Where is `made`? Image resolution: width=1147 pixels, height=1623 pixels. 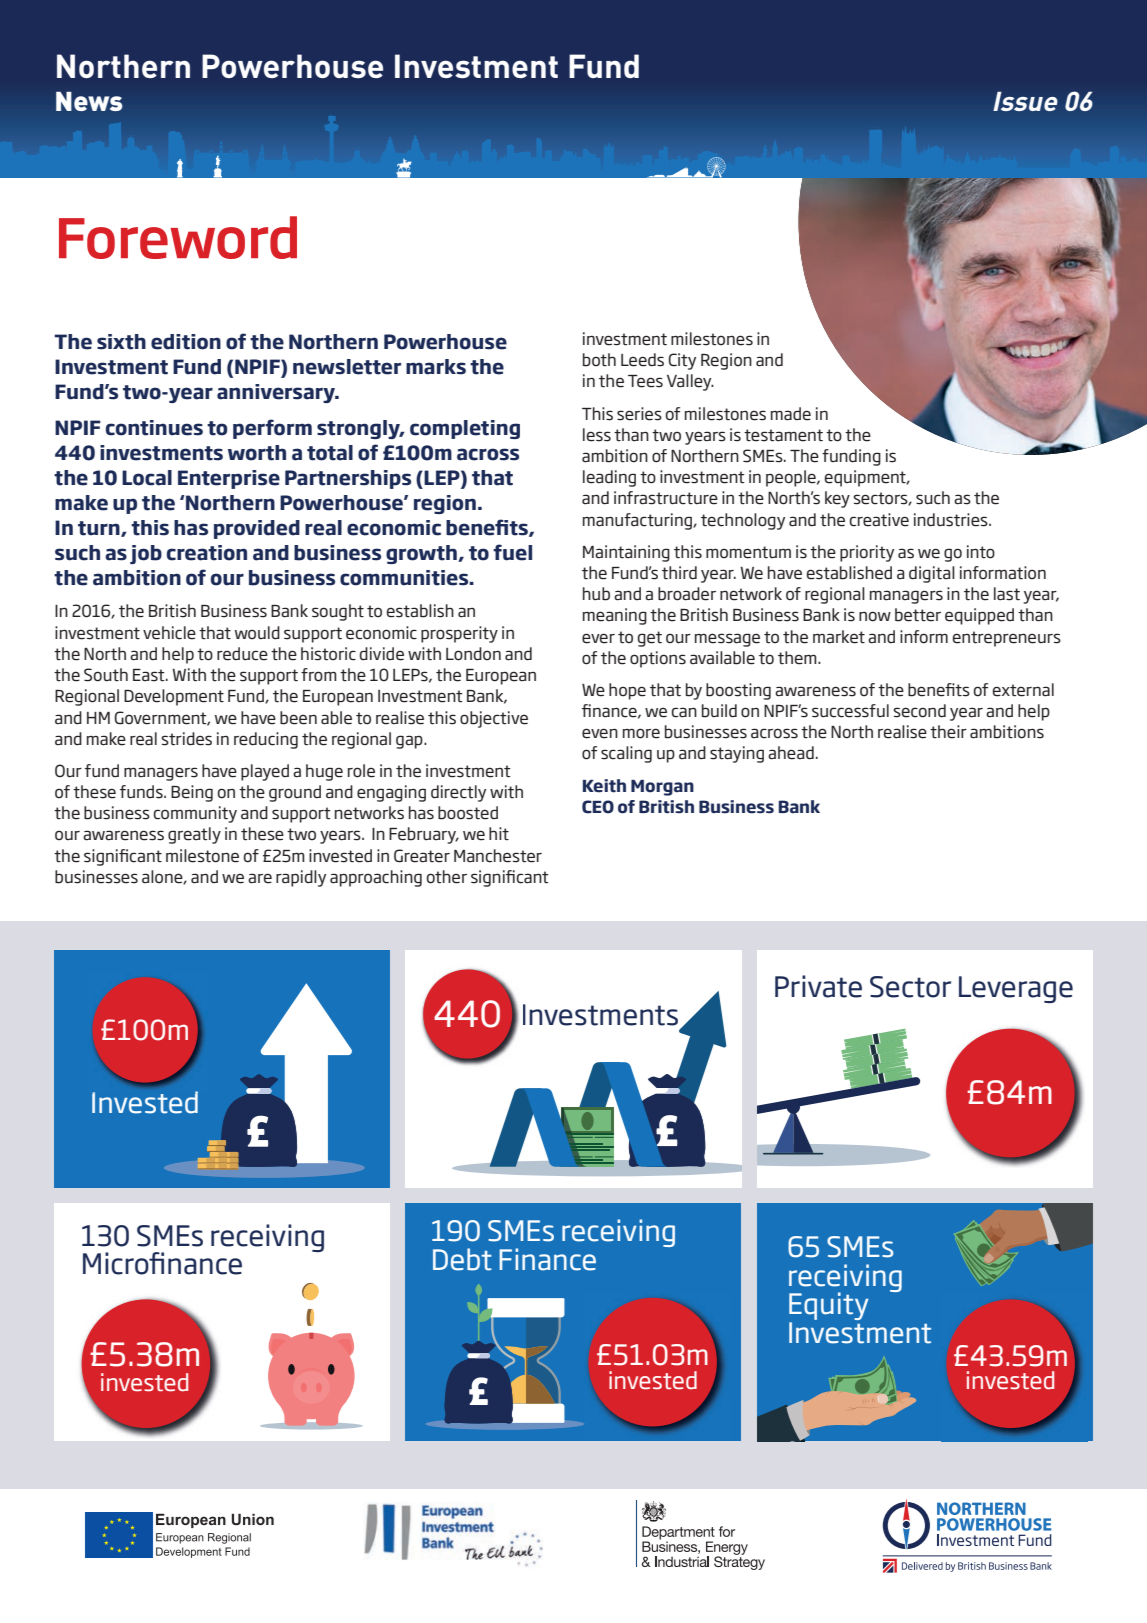
made is located at coordinates (791, 414).
